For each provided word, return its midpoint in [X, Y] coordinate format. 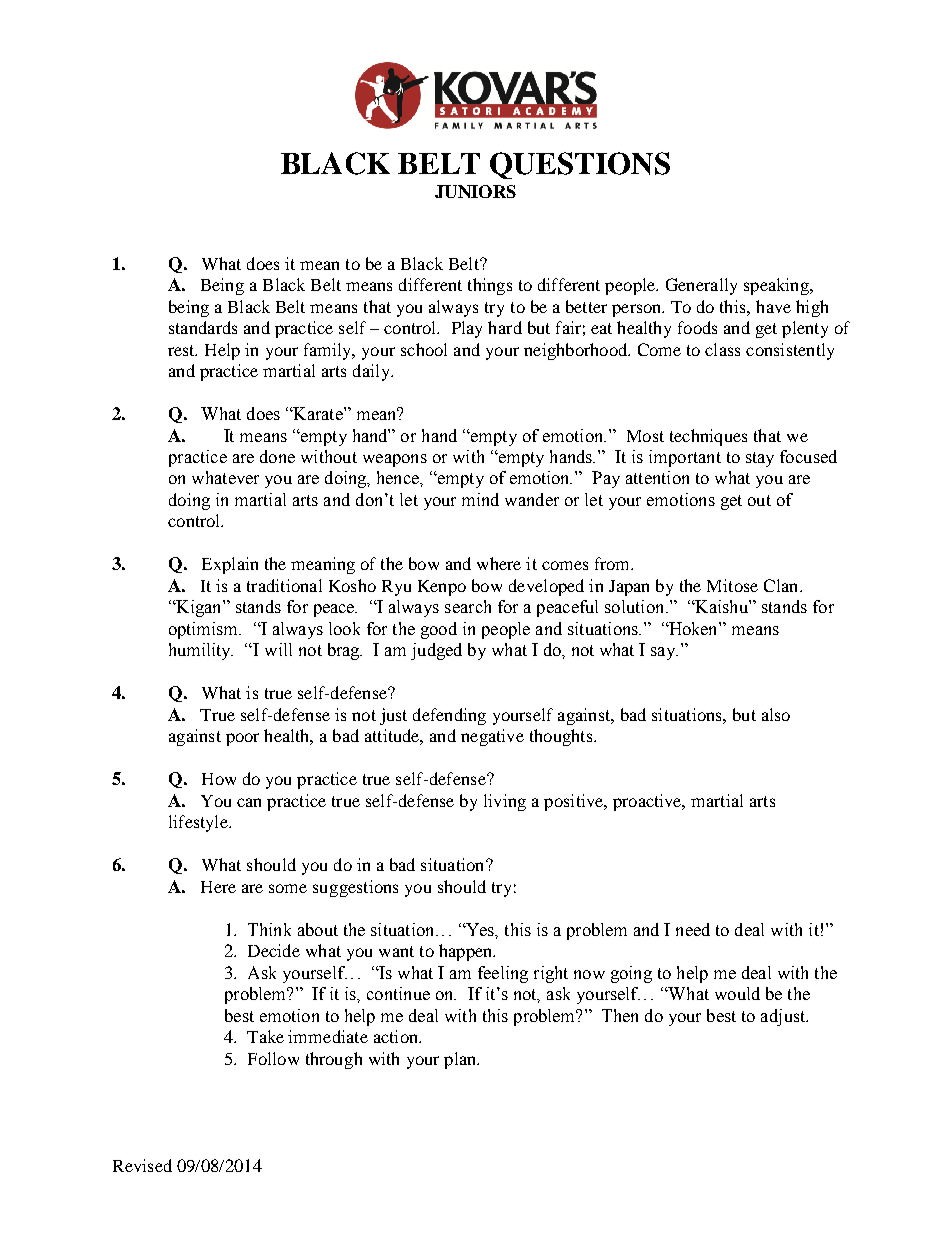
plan [461, 1060]
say [664, 653]
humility [201, 651]
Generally [701, 286]
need [693, 929]
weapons [395, 460]
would [737, 993]
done [277, 456]
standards [203, 327]
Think [269, 929]
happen [467, 952]
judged [436, 651]
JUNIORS [475, 191]
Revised [142, 1165]
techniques [708, 437]
